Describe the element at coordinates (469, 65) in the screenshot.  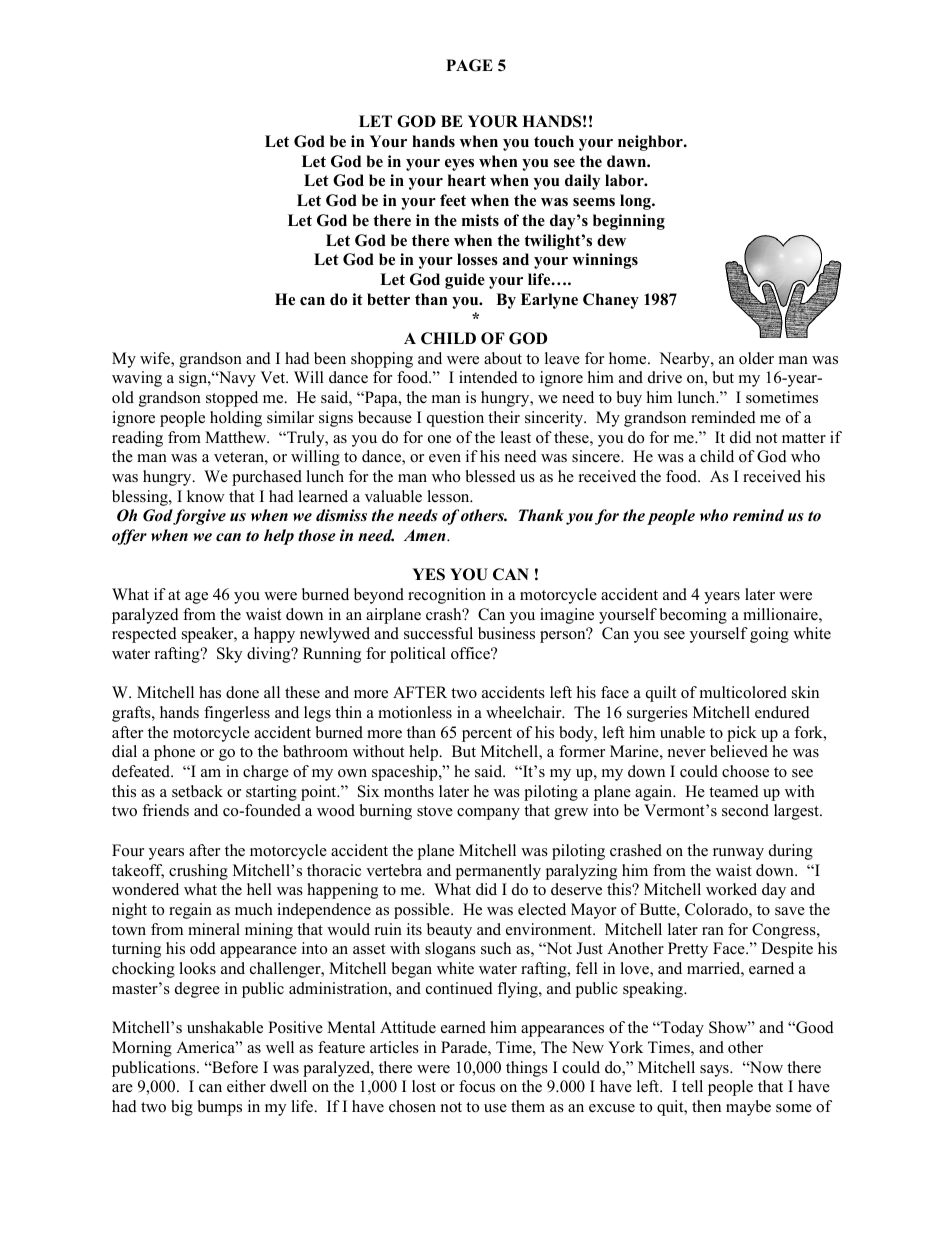
I see `PAGE` at that location.
